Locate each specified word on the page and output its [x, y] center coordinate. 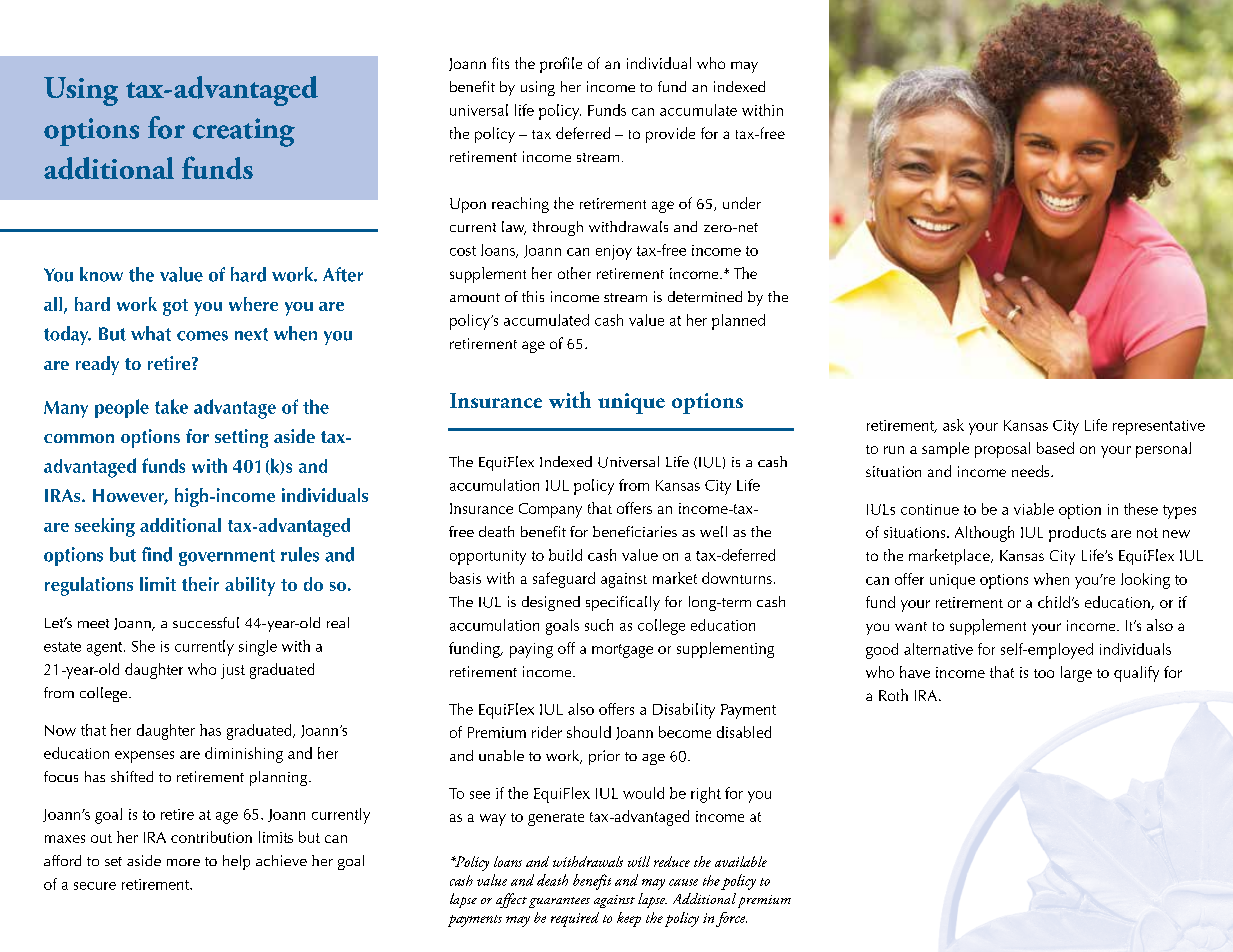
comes [202, 336]
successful [206, 622]
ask [953, 425]
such [599, 625]
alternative [938, 649]
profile [561, 65]
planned [738, 322]
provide [670, 135]
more [183, 862]
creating [244, 132]
